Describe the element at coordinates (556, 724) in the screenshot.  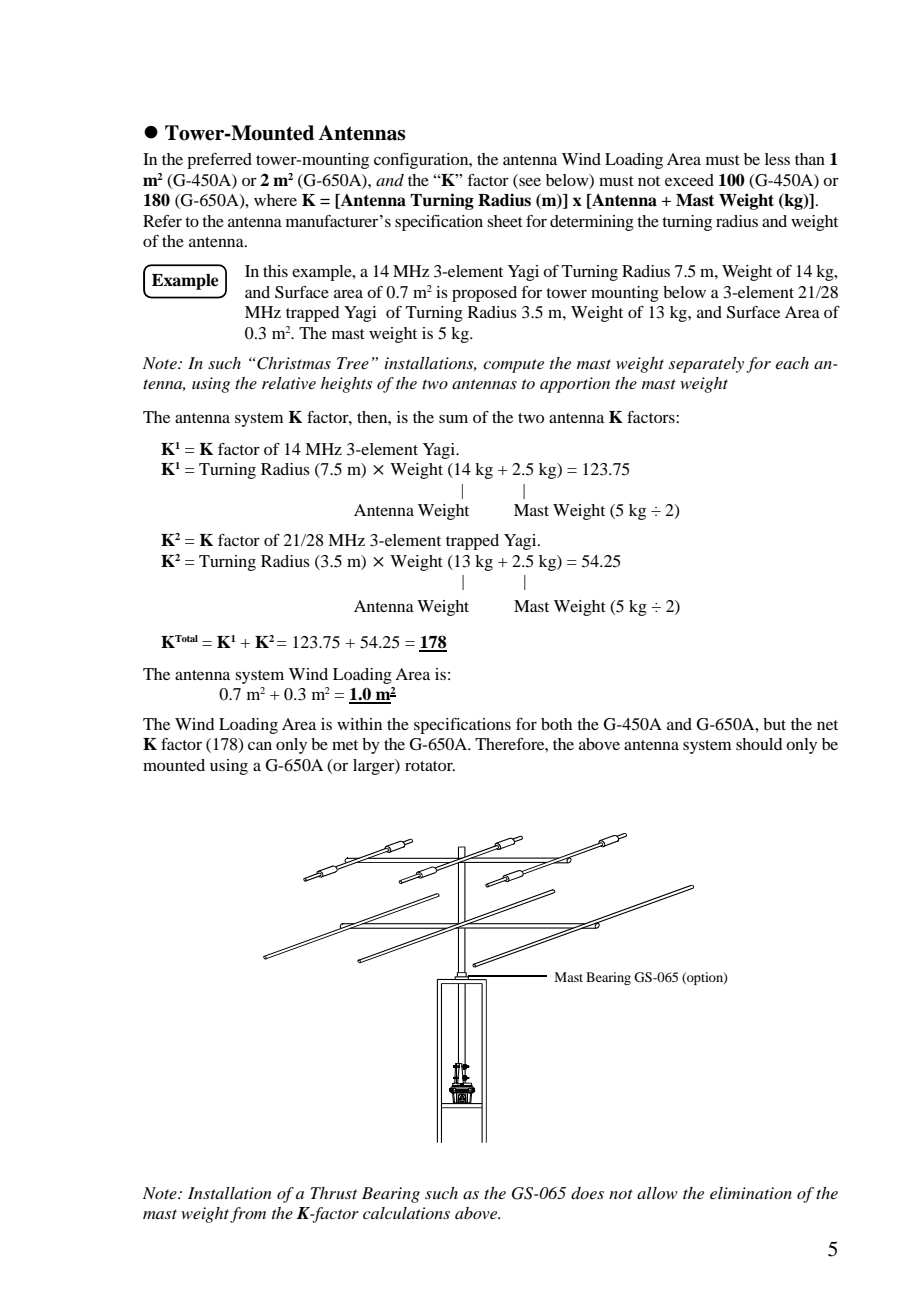
I see `both` at that location.
